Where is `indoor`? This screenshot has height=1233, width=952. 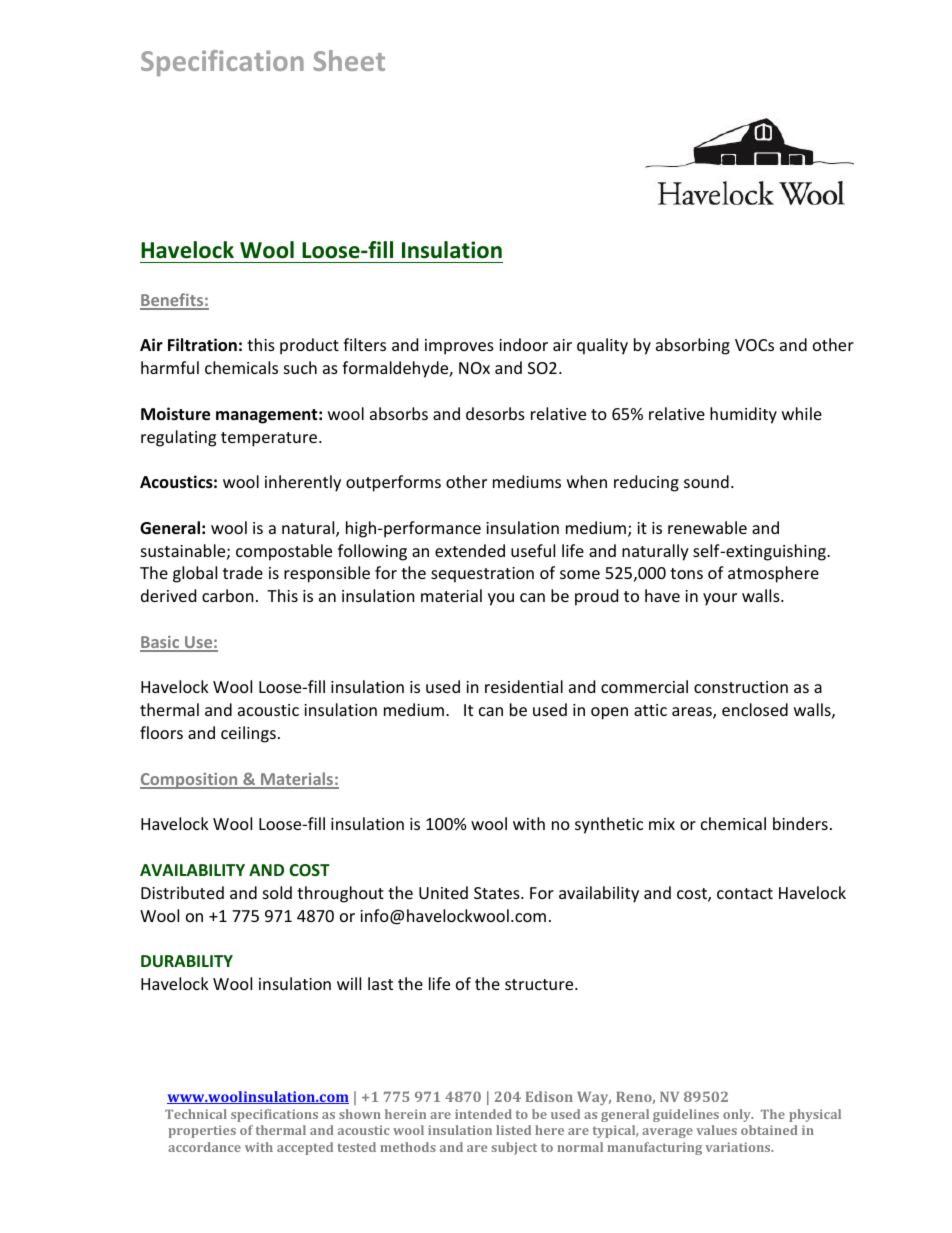 indoor is located at coordinates (523, 344).
